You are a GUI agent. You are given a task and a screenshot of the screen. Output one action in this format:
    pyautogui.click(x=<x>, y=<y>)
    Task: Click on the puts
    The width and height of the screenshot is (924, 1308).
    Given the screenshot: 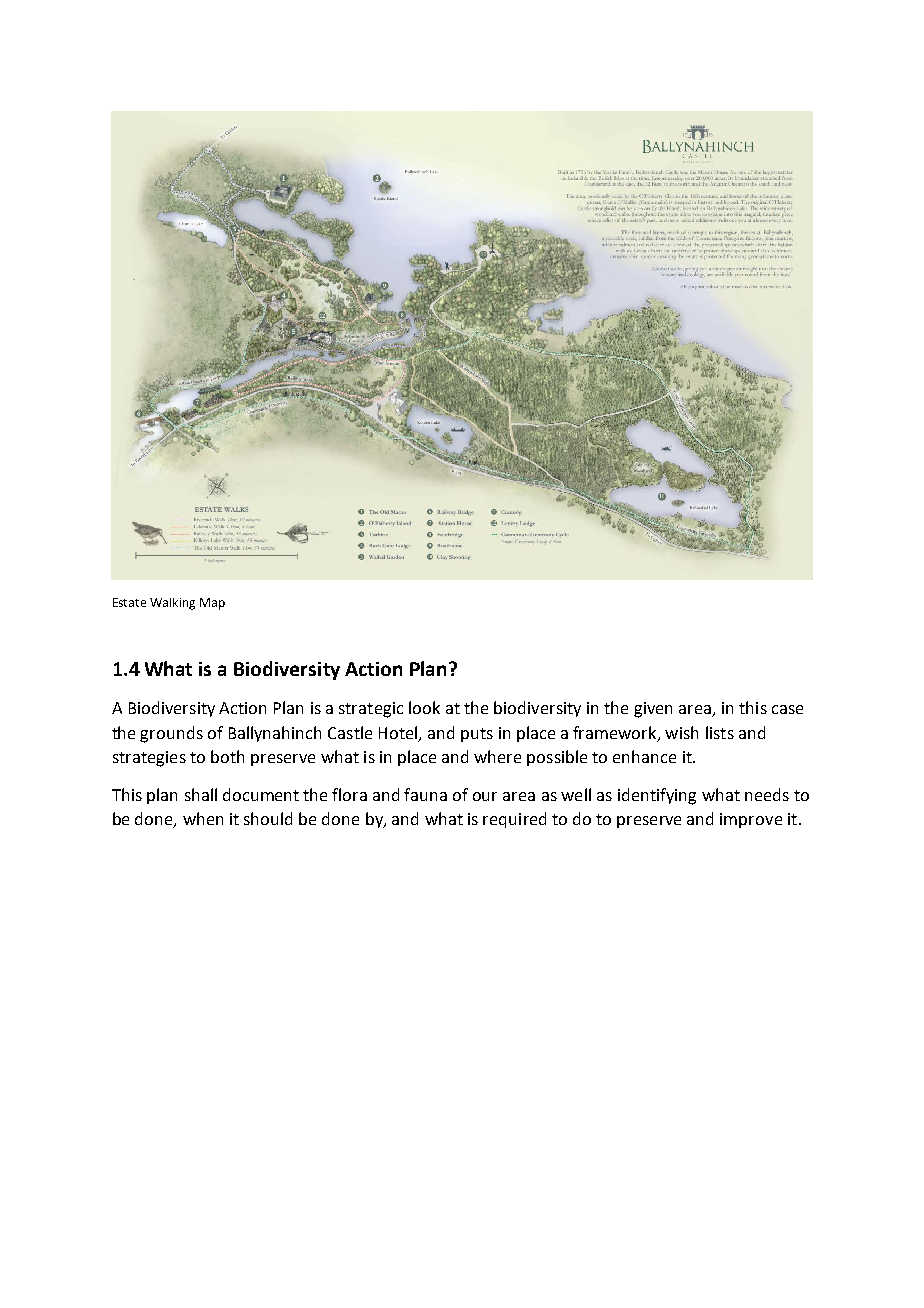 What is the action you would take?
    pyautogui.click(x=477, y=735)
